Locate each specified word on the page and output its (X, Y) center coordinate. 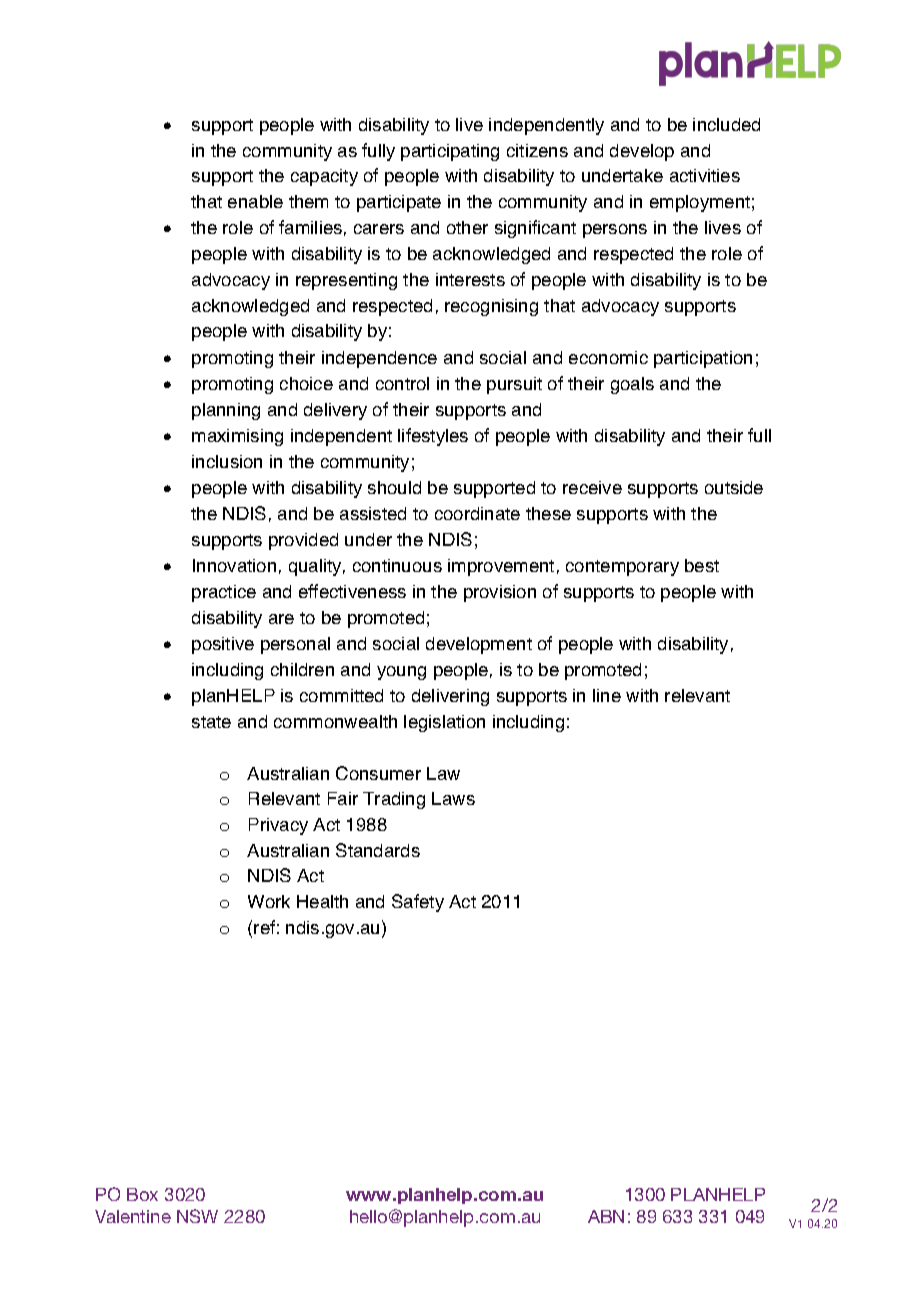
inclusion (227, 461)
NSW (197, 1216)
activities (705, 175)
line (607, 695)
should (394, 487)
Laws (453, 798)
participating (450, 152)
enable (255, 201)
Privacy (278, 826)
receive (592, 487)
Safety (418, 903)
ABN (606, 1216)
